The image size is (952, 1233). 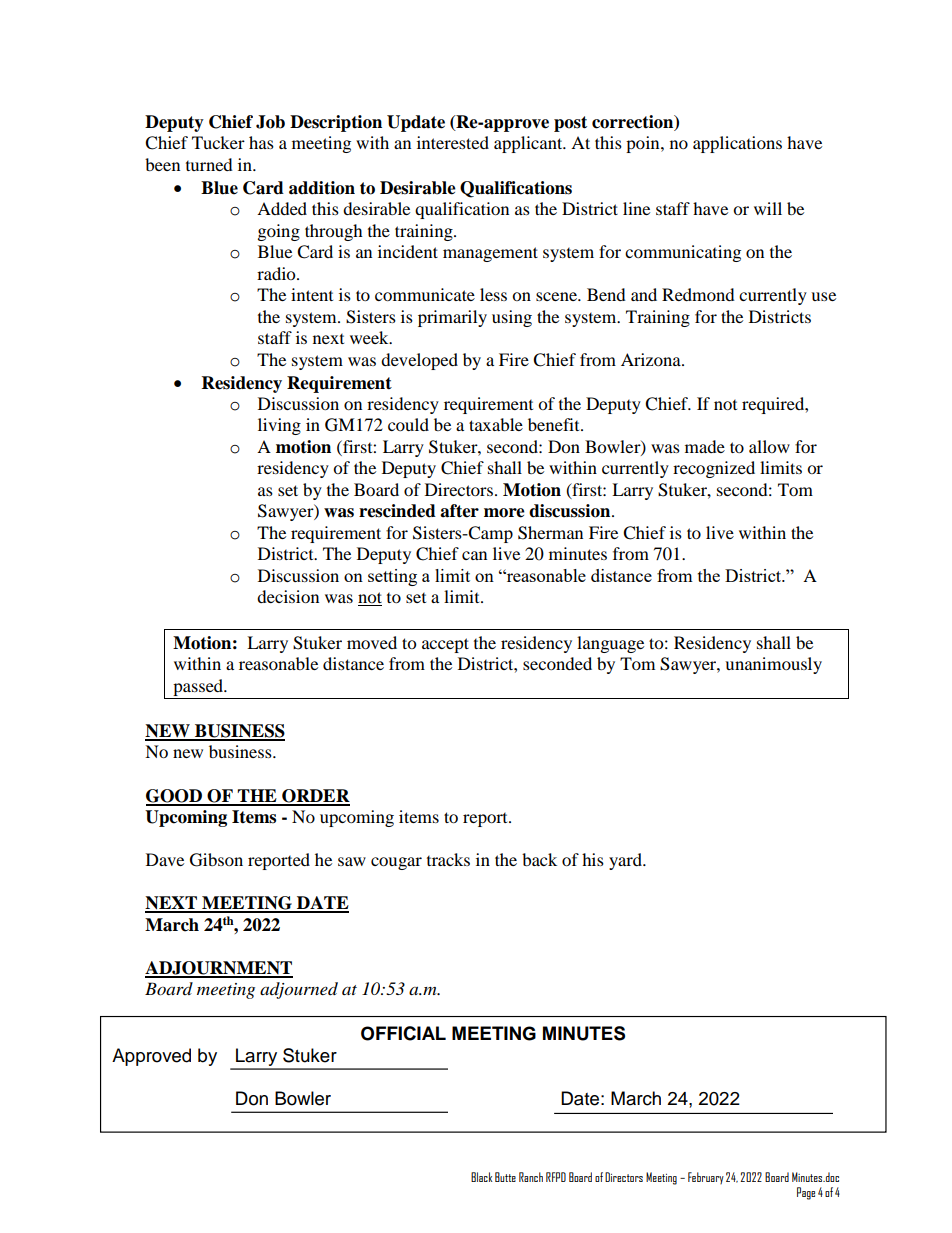 I want to click on has, so click(x=261, y=142).
